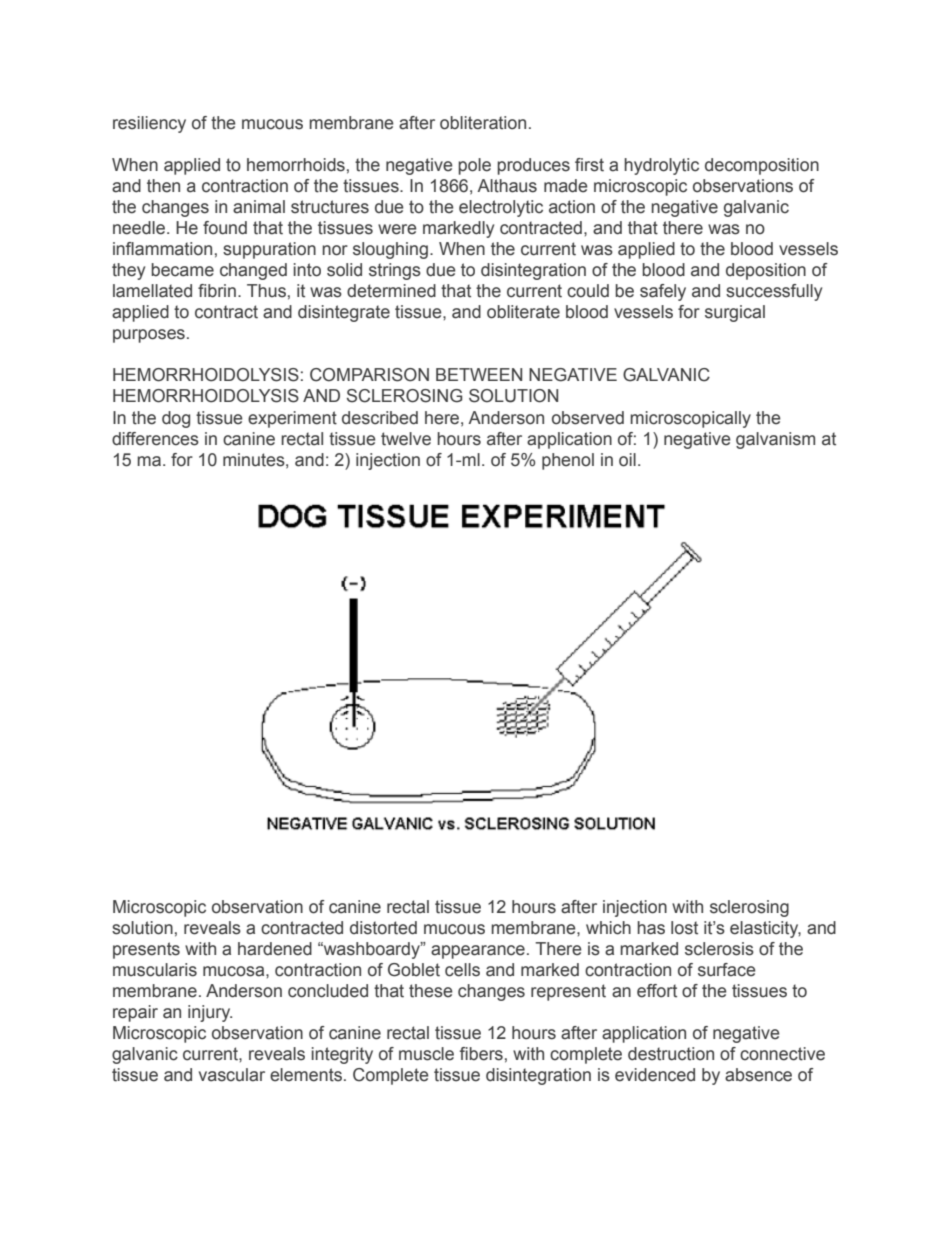  I want to click on hydrolytic, so click(661, 166).
